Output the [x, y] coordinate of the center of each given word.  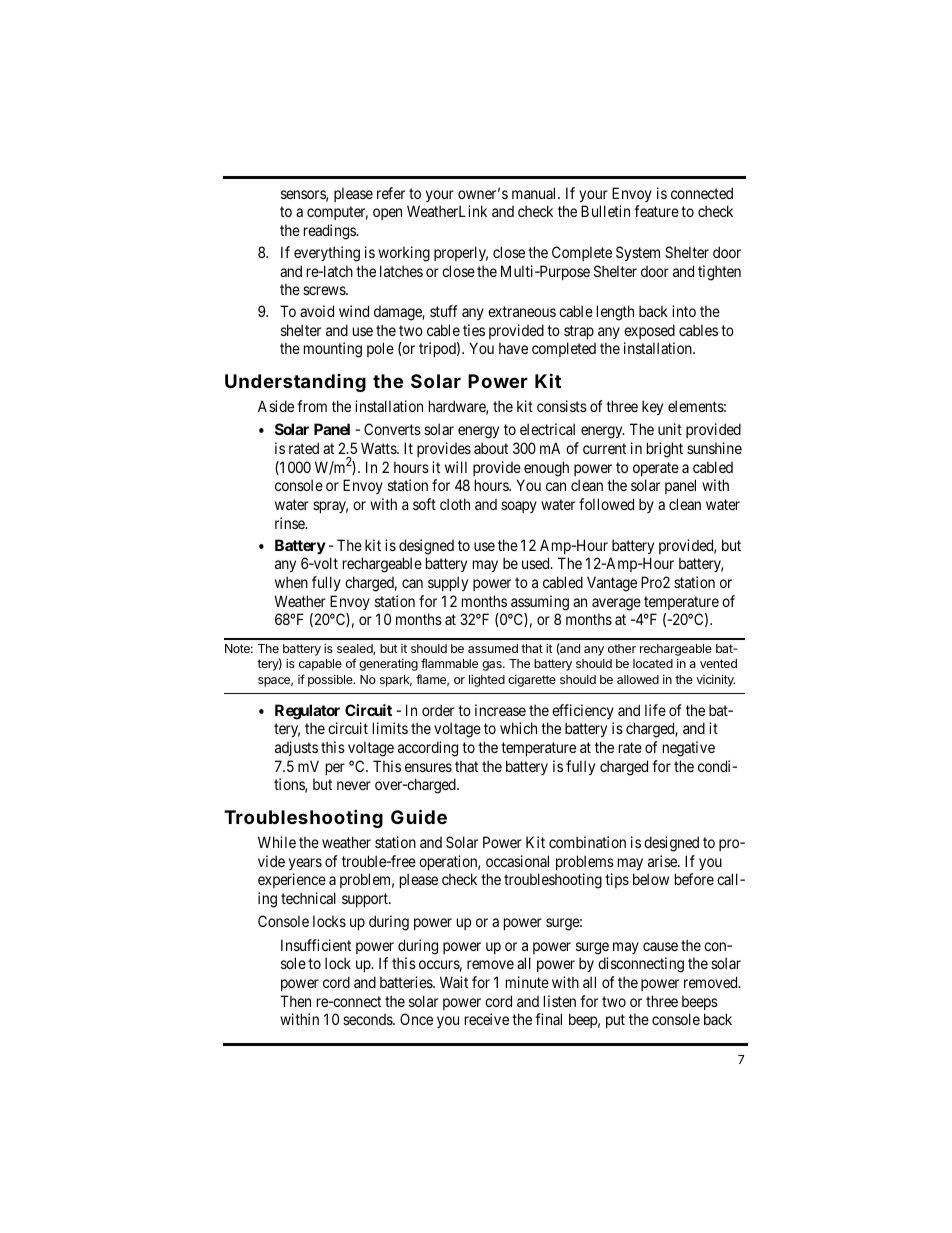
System [638, 253]
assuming [540, 603]
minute [527, 982]
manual [535, 193]
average [616, 604]
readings [330, 232]
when [291, 582]
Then [295, 1001]
